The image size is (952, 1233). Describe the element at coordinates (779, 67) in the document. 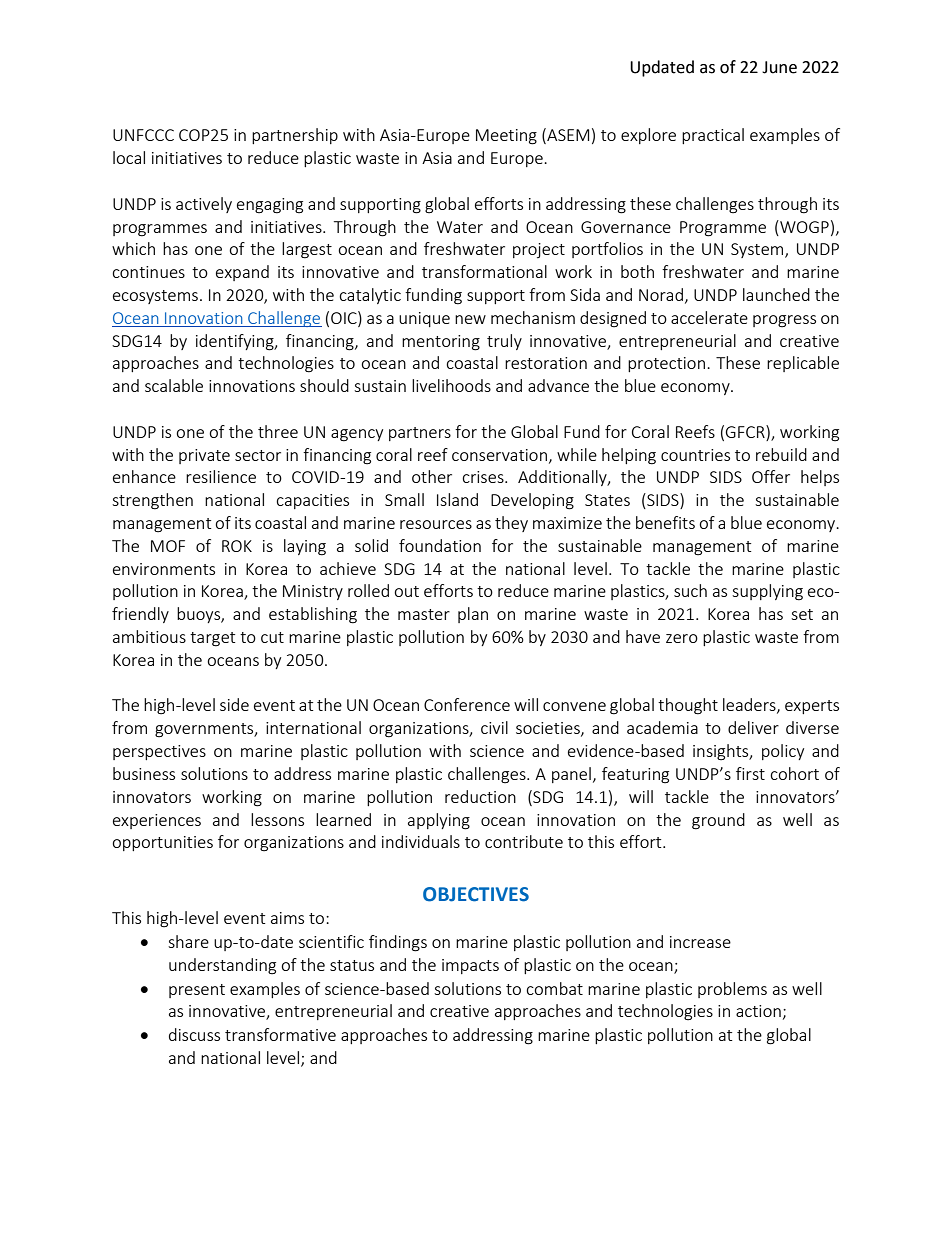

I see `June` at that location.
